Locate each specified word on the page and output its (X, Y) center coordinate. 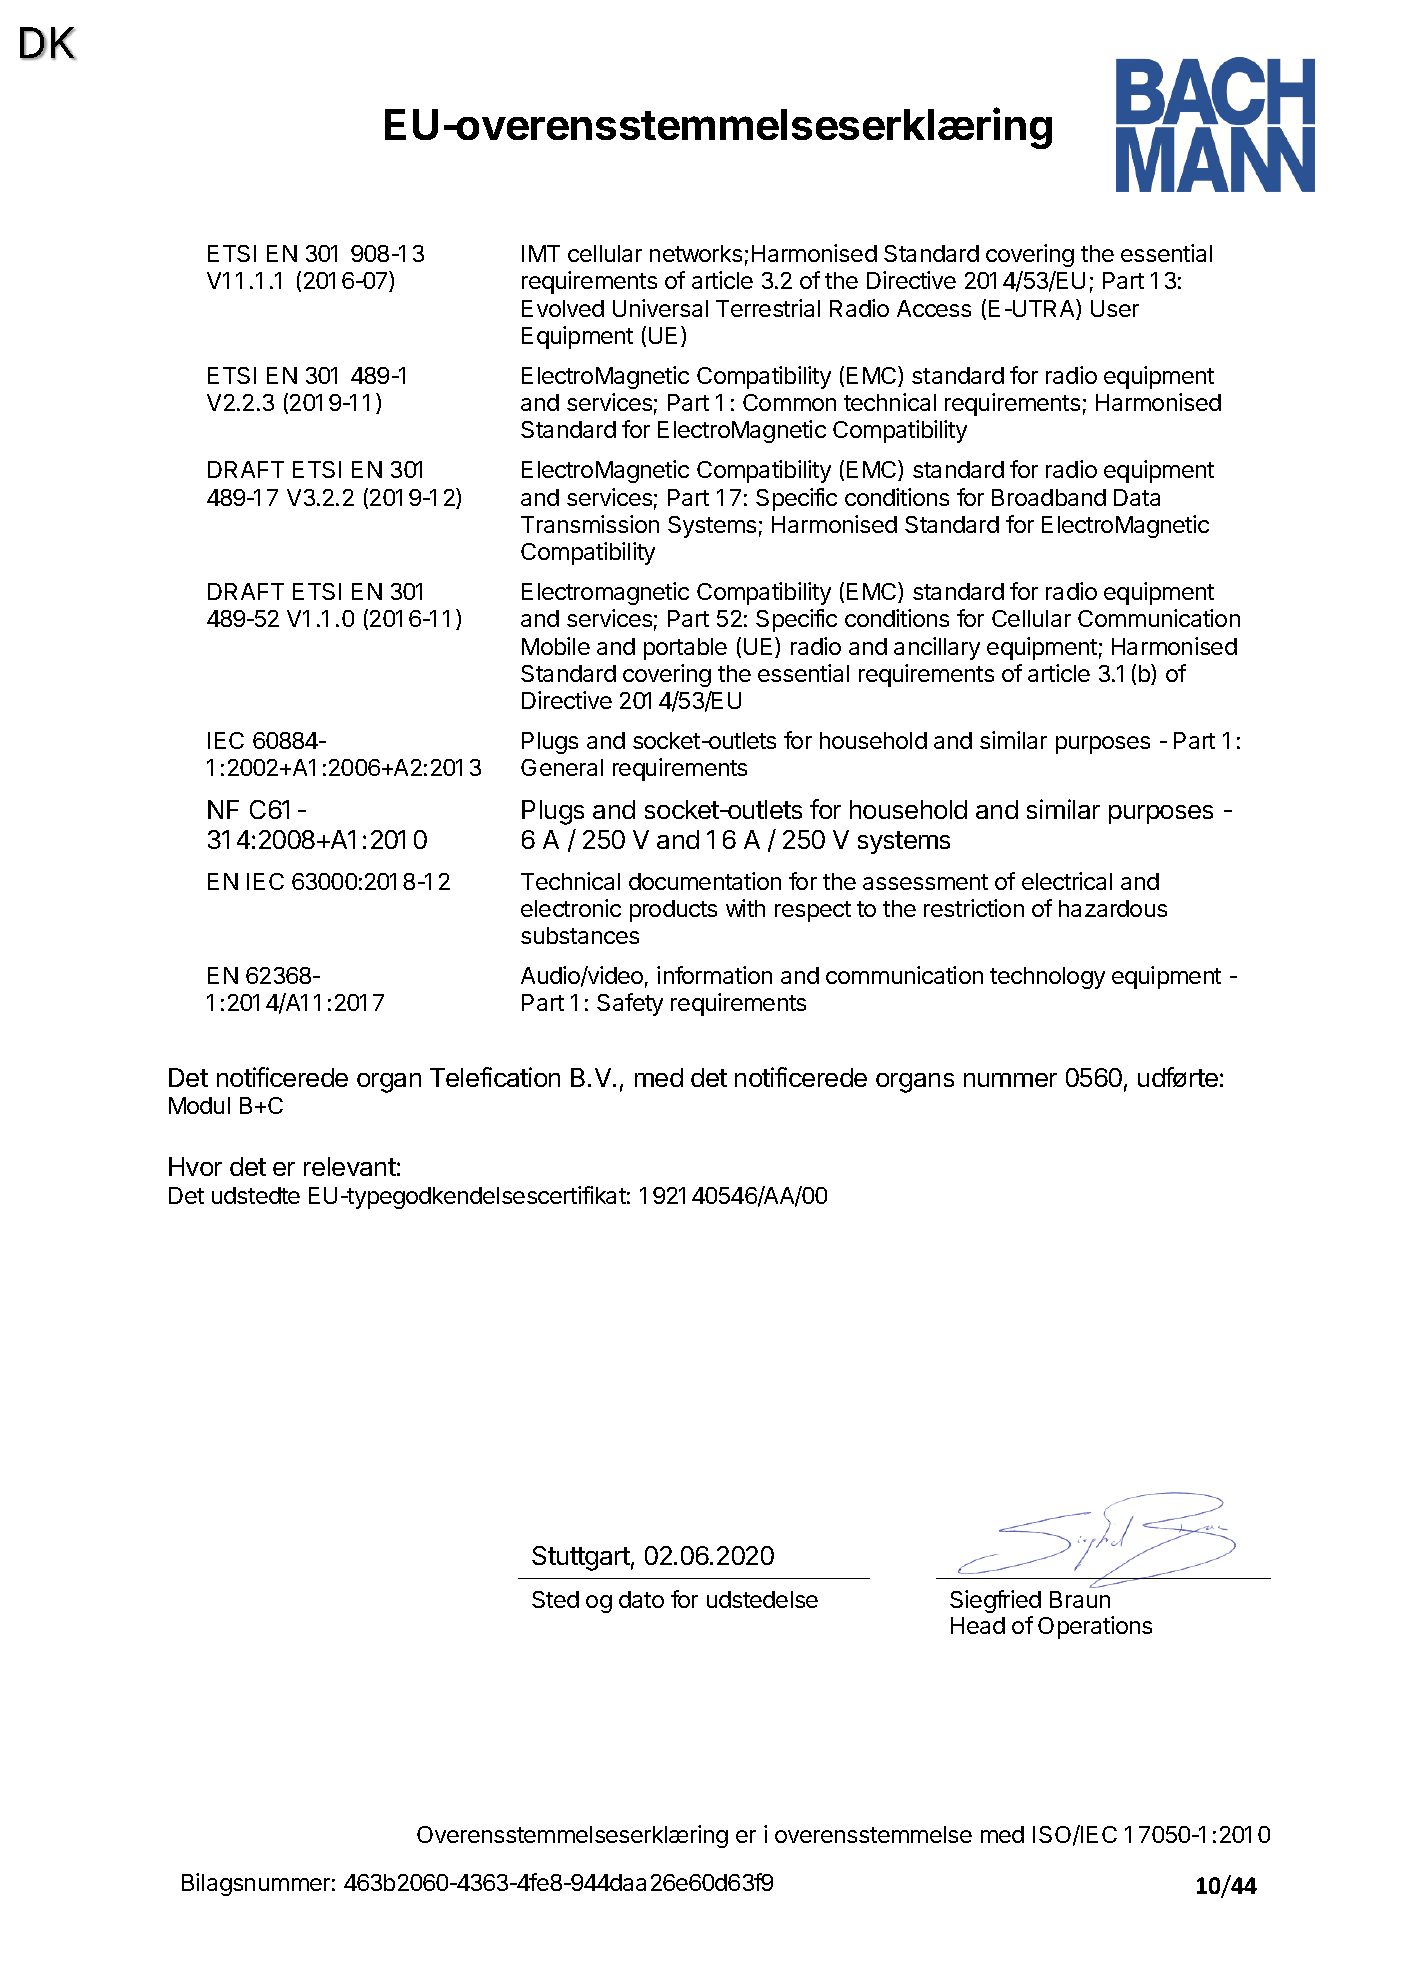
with (745, 908)
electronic (571, 908)
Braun (1080, 1599)
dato (641, 1599)
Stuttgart (581, 1558)
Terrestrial (768, 308)
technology (1047, 978)
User (1115, 308)
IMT (541, 253)
